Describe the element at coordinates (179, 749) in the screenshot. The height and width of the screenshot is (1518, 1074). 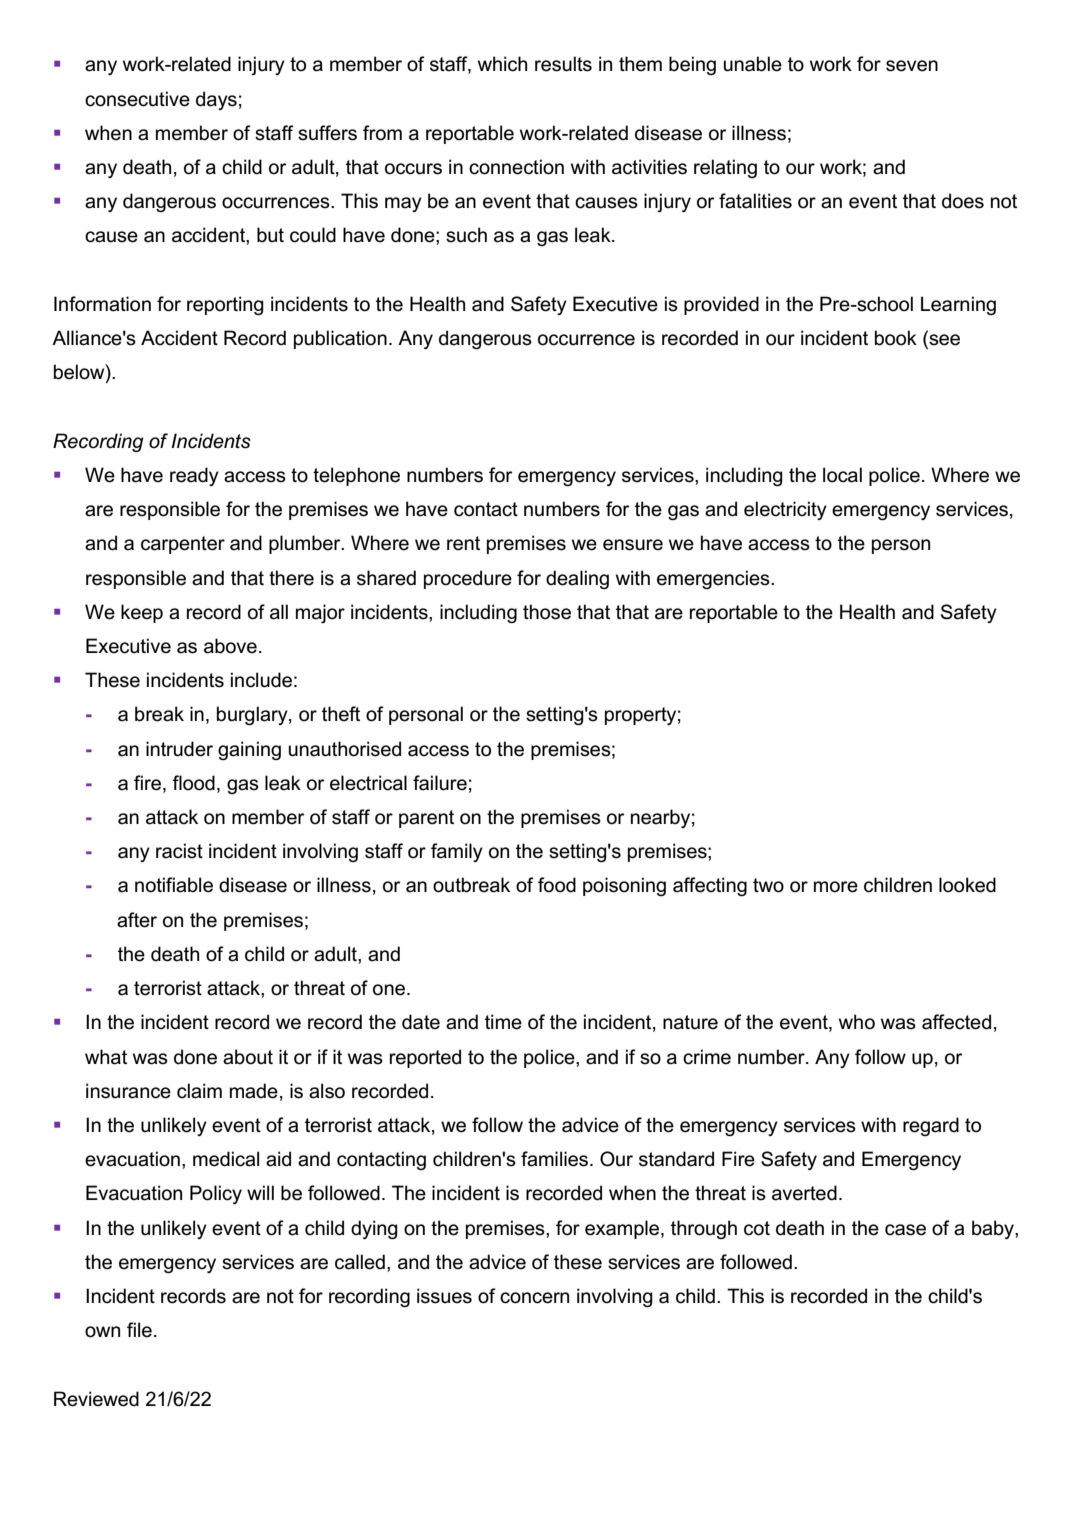
I see `intruder` at that location.
